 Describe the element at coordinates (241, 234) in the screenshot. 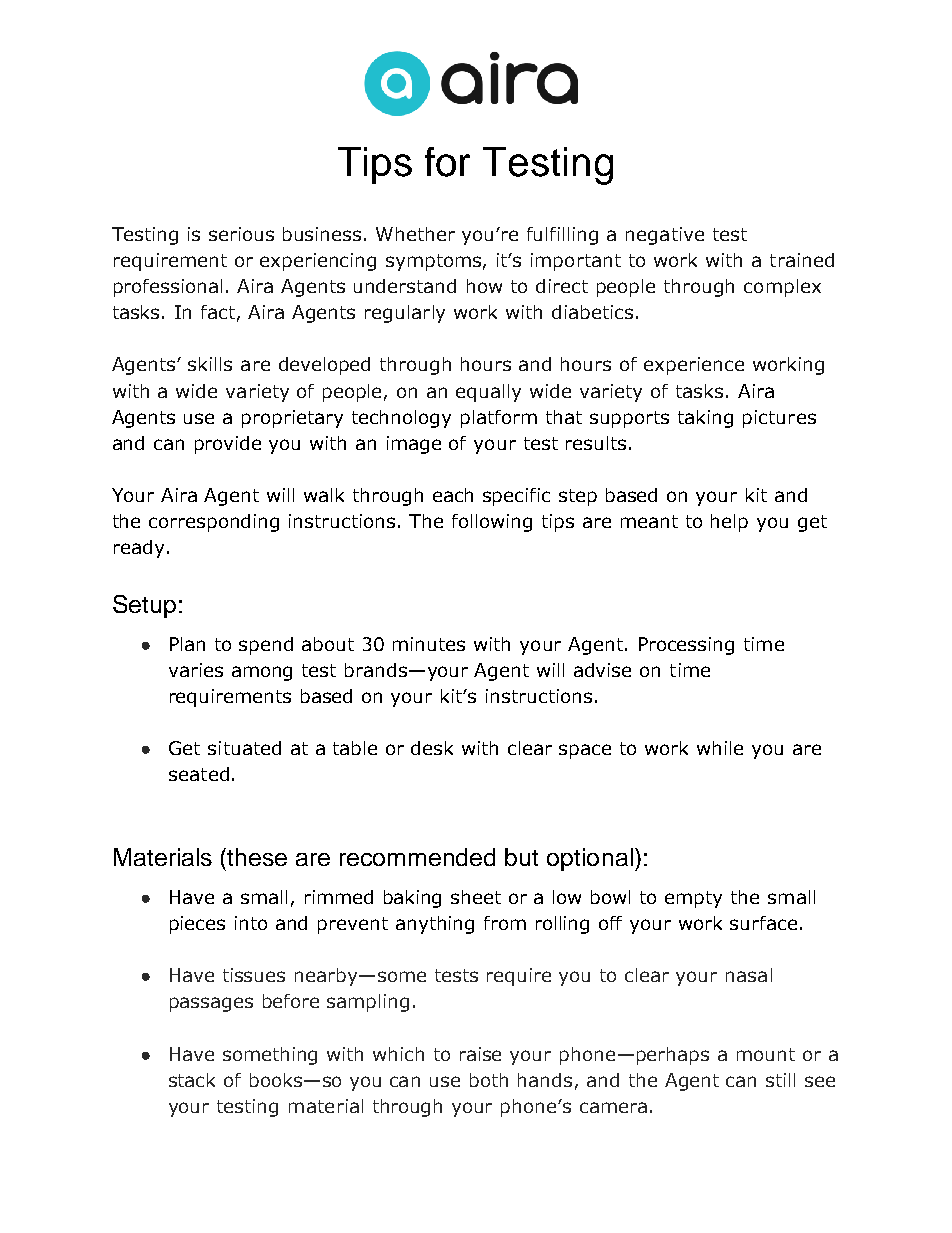

I see `serious` at that location.
